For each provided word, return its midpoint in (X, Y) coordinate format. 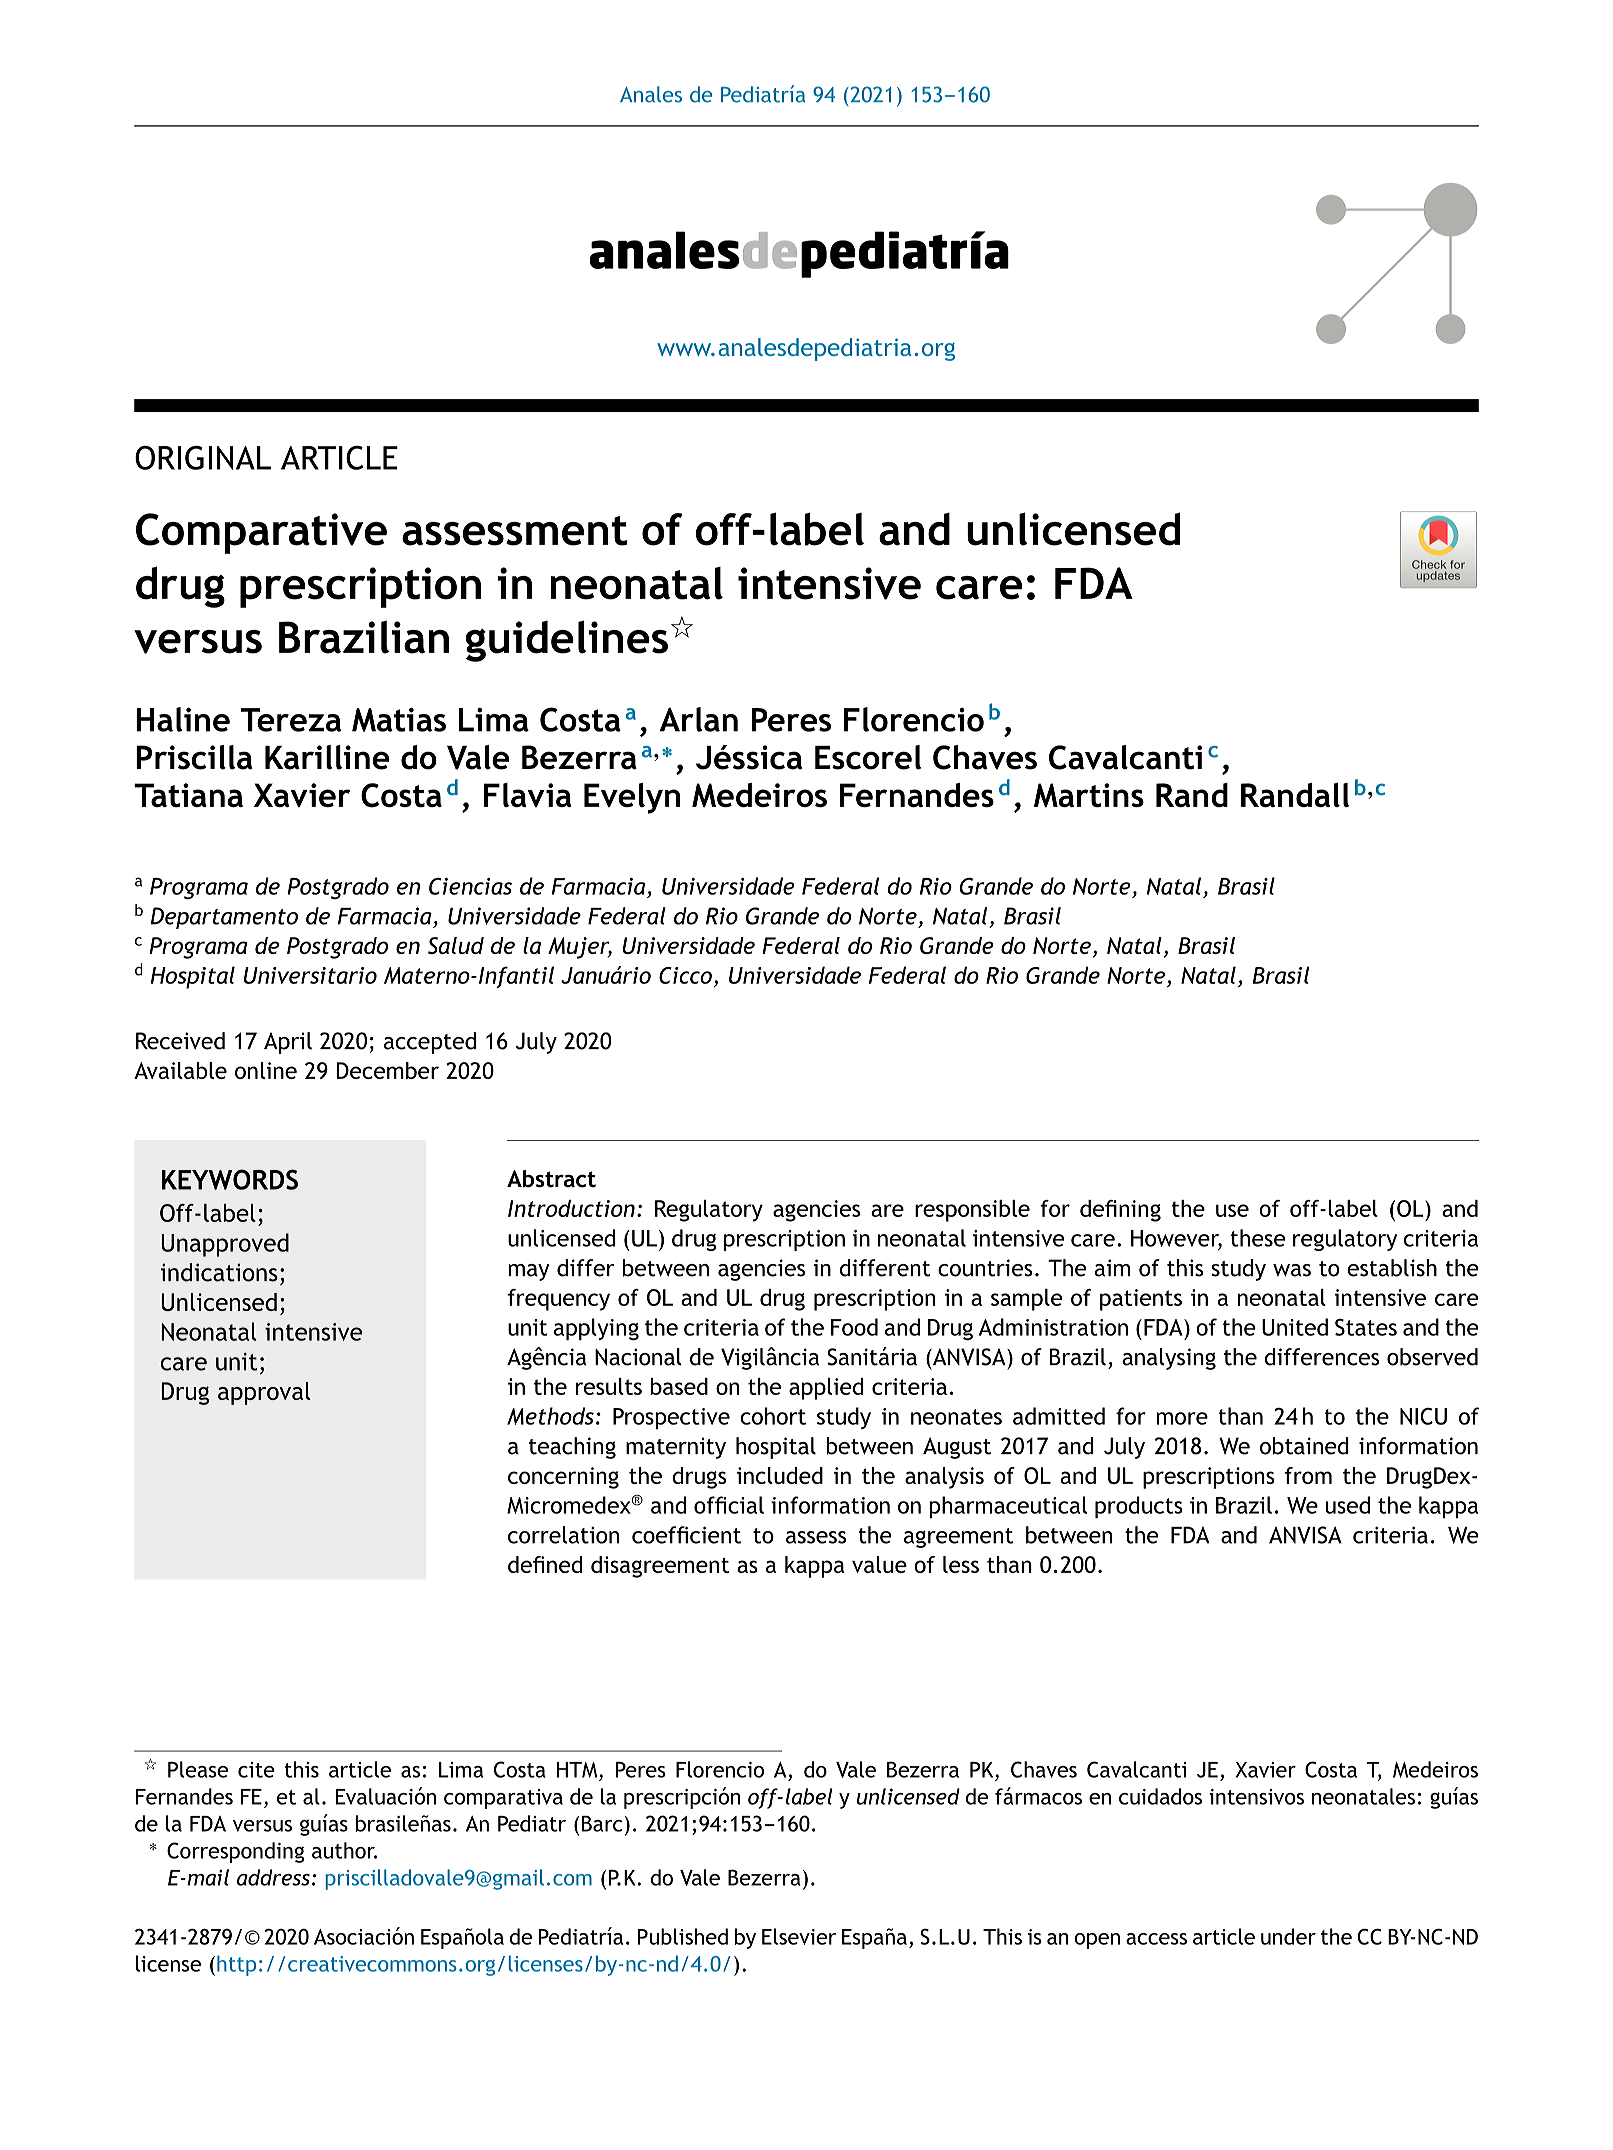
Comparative (261, 533)
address (273, 1877)
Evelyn (632, 798)
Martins (1089, 795)
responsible (972, 1211)
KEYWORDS (230, 1179)
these (1257, 1238)
